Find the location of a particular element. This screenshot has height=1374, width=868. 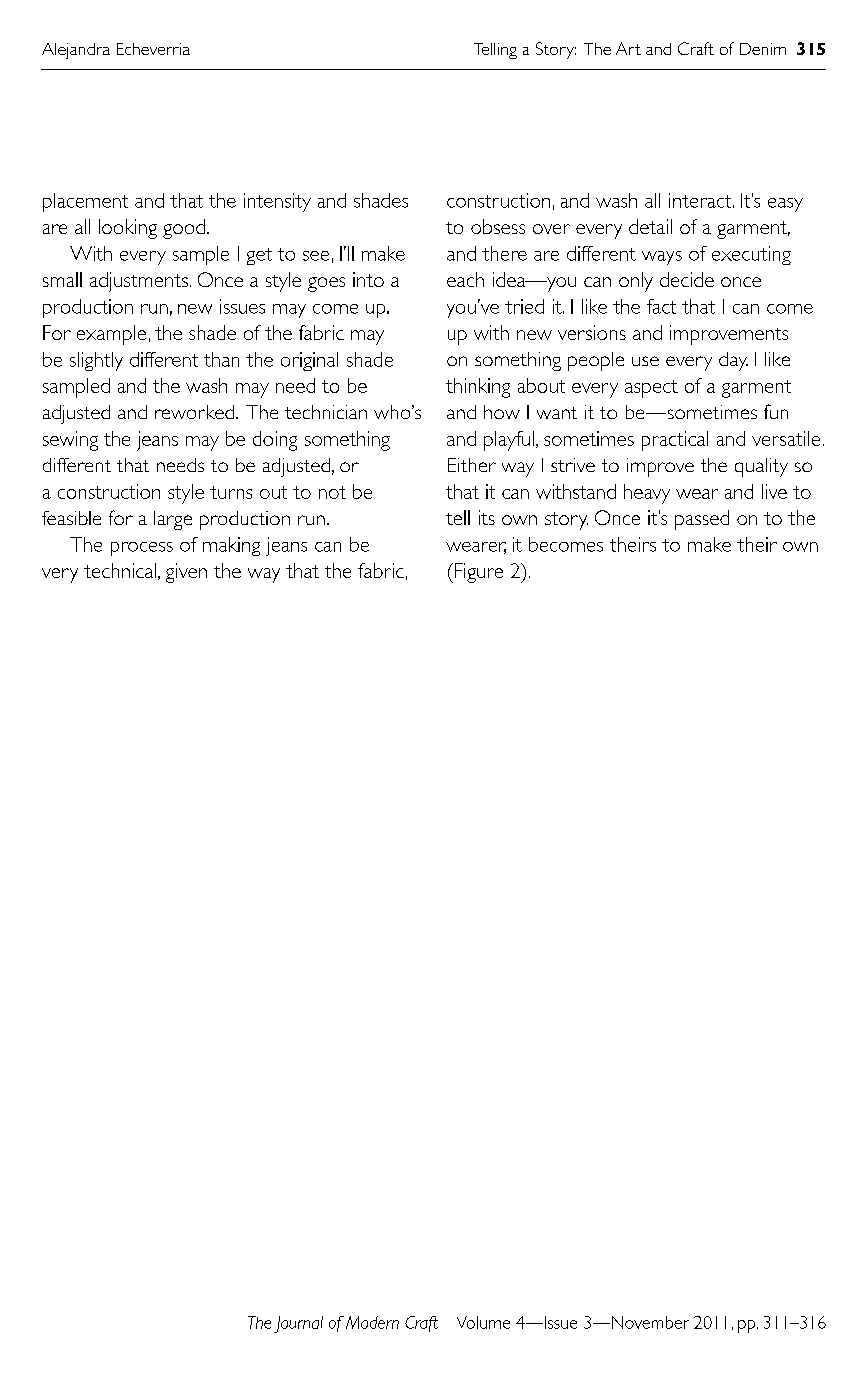

Journal is located at coordinates (298, 1324).
